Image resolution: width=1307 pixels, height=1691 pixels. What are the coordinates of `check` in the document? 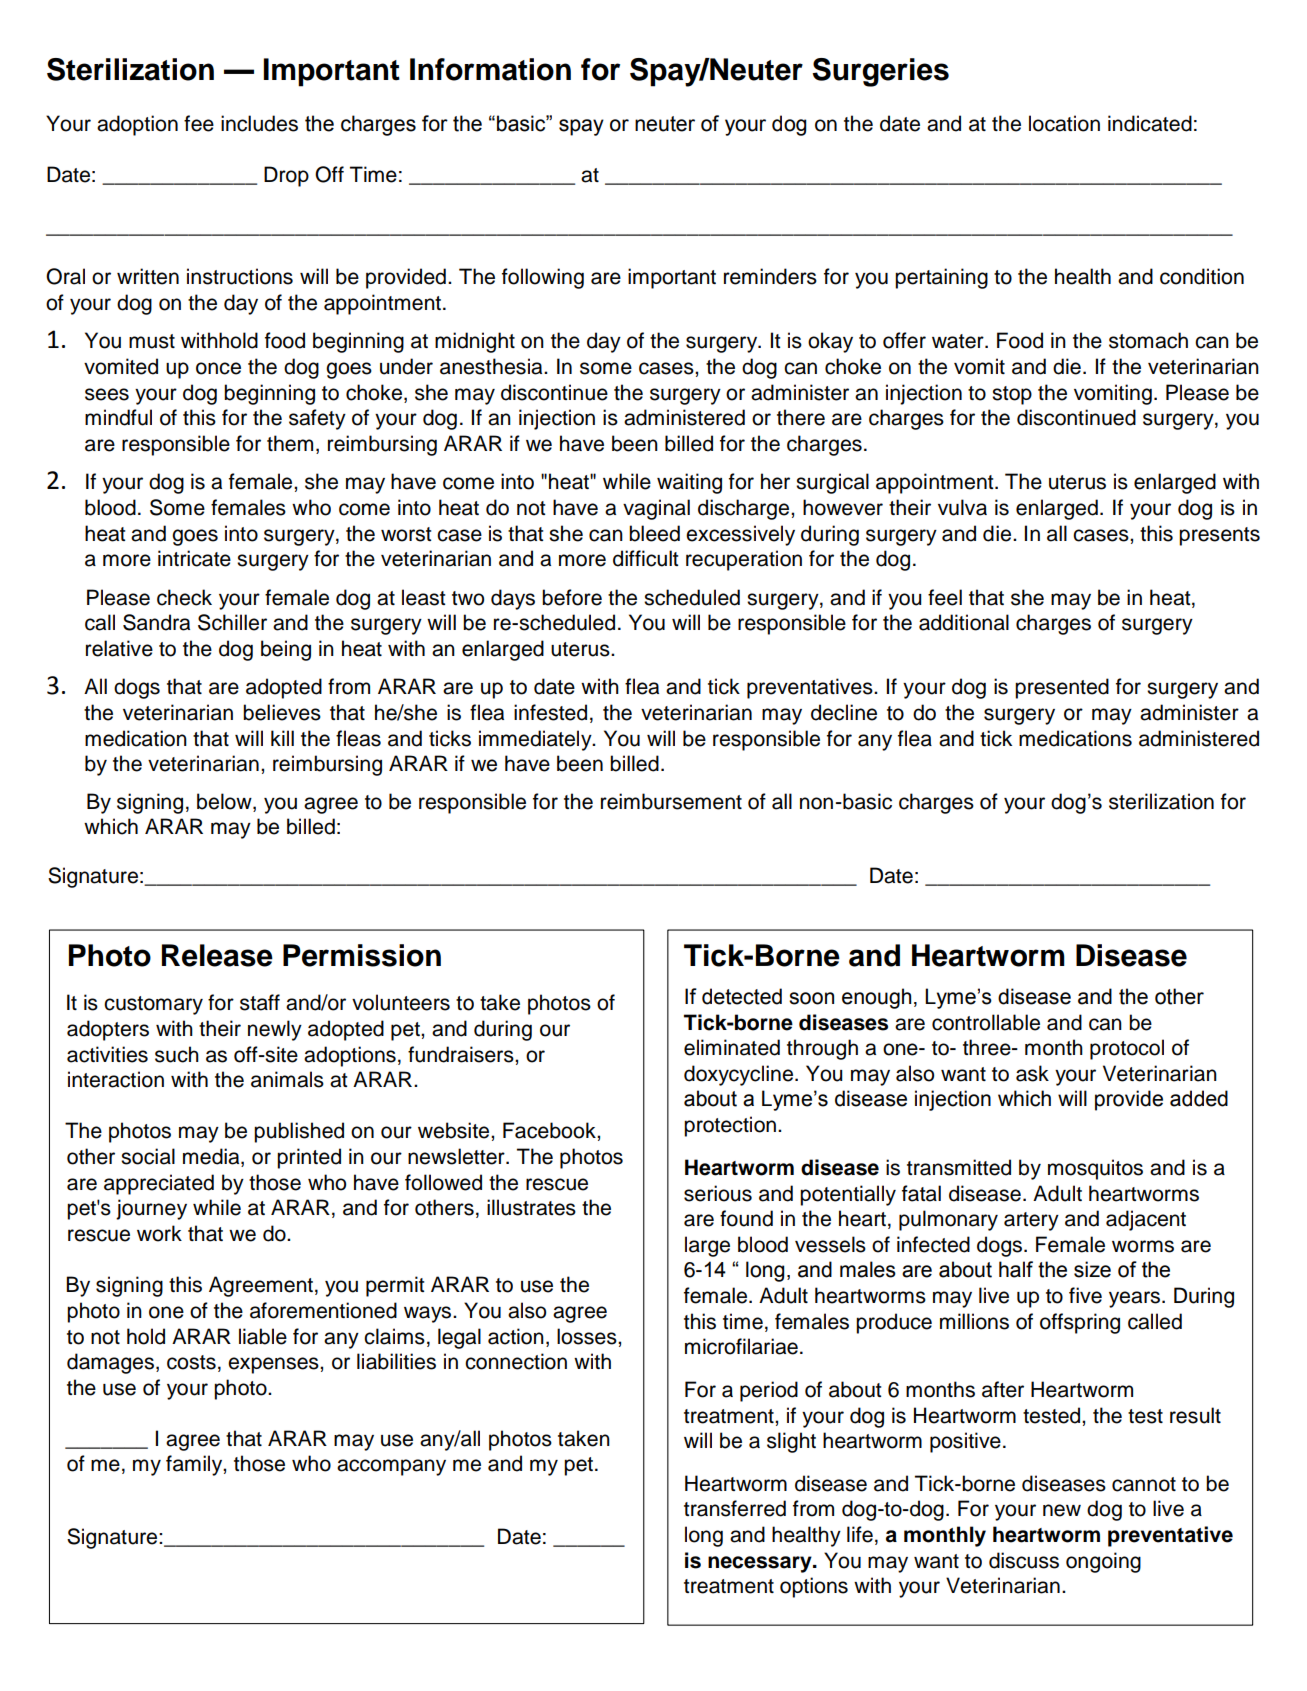 It's located at (184, 597).
